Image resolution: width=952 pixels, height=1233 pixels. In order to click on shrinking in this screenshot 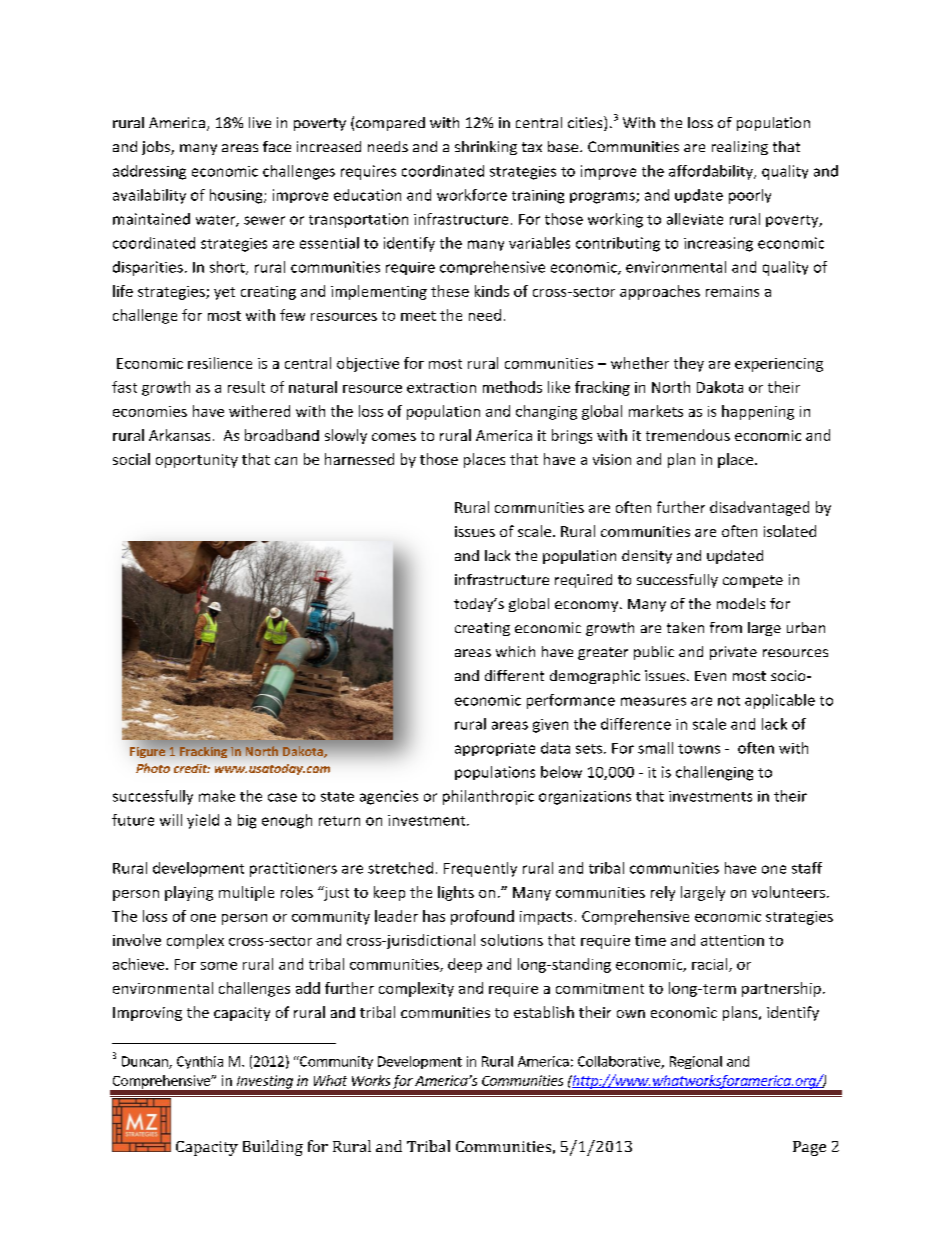, I will do `click(486, 148)`.
